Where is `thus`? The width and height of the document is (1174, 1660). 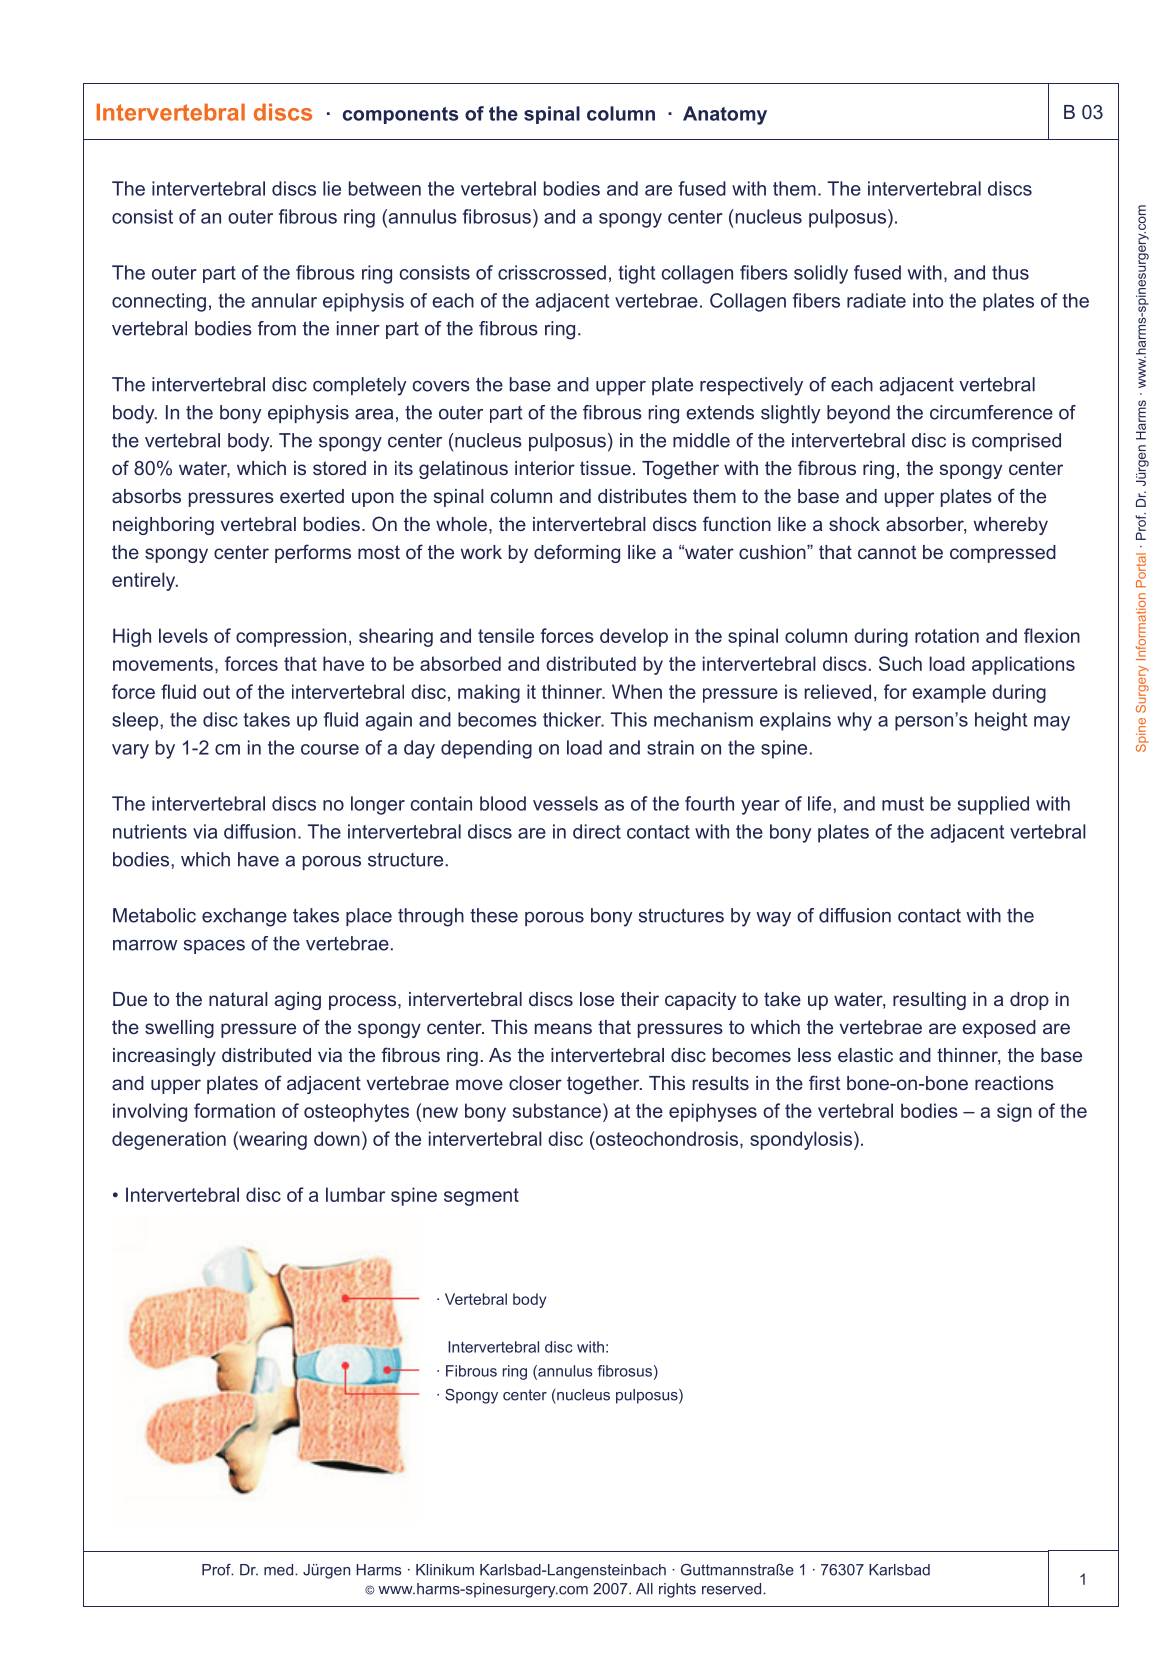 thus is located at coordinates (1010, 272).
